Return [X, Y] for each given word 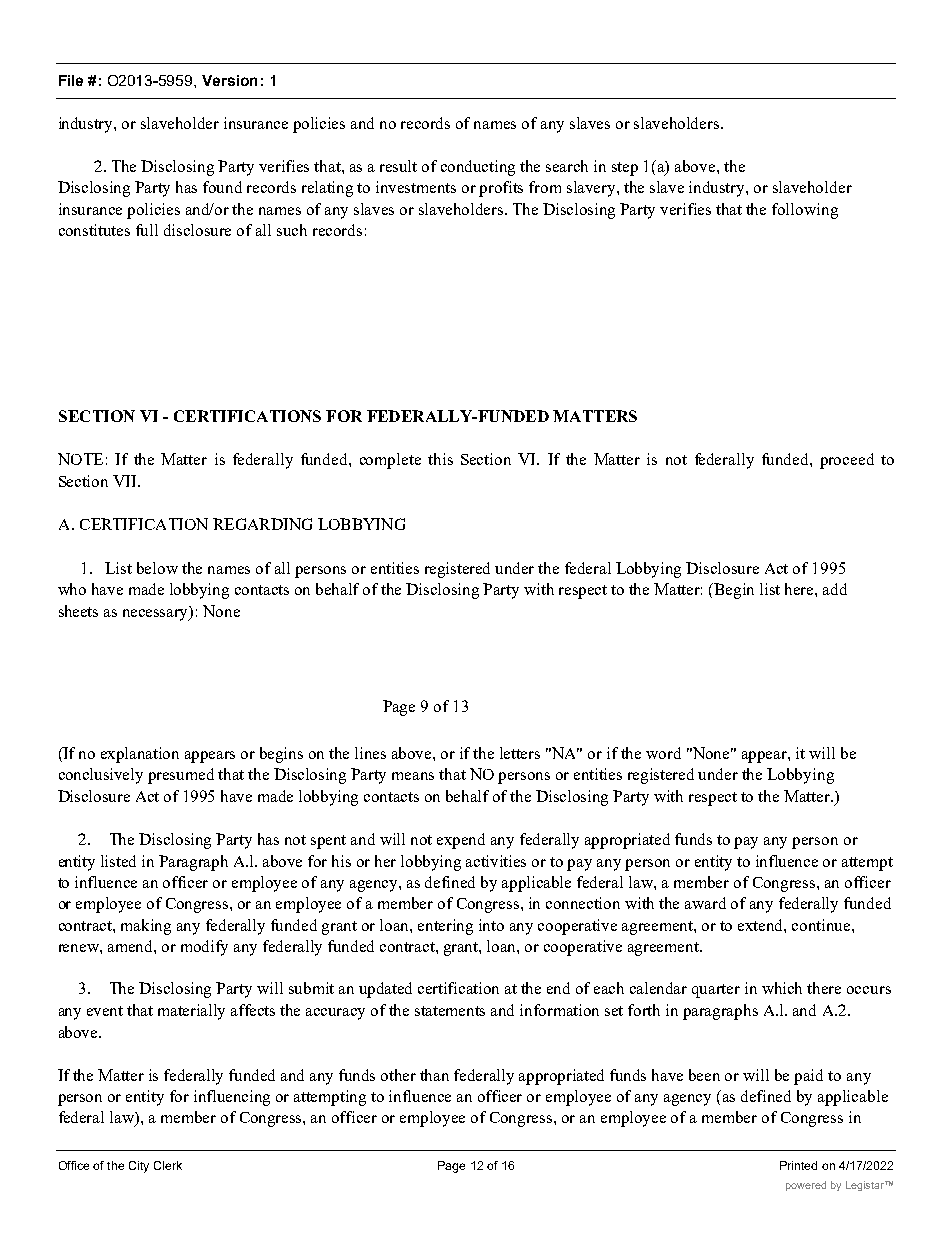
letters [520, 753]
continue [822, 925]
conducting [478, 168]
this [440, 459]
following [805, 211]
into [491, 925]
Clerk [168, 1165]
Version [229, 80]
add [835, 589]
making [146, 927]
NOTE [80, 459]
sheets [78, 611]
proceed [847, 461]
